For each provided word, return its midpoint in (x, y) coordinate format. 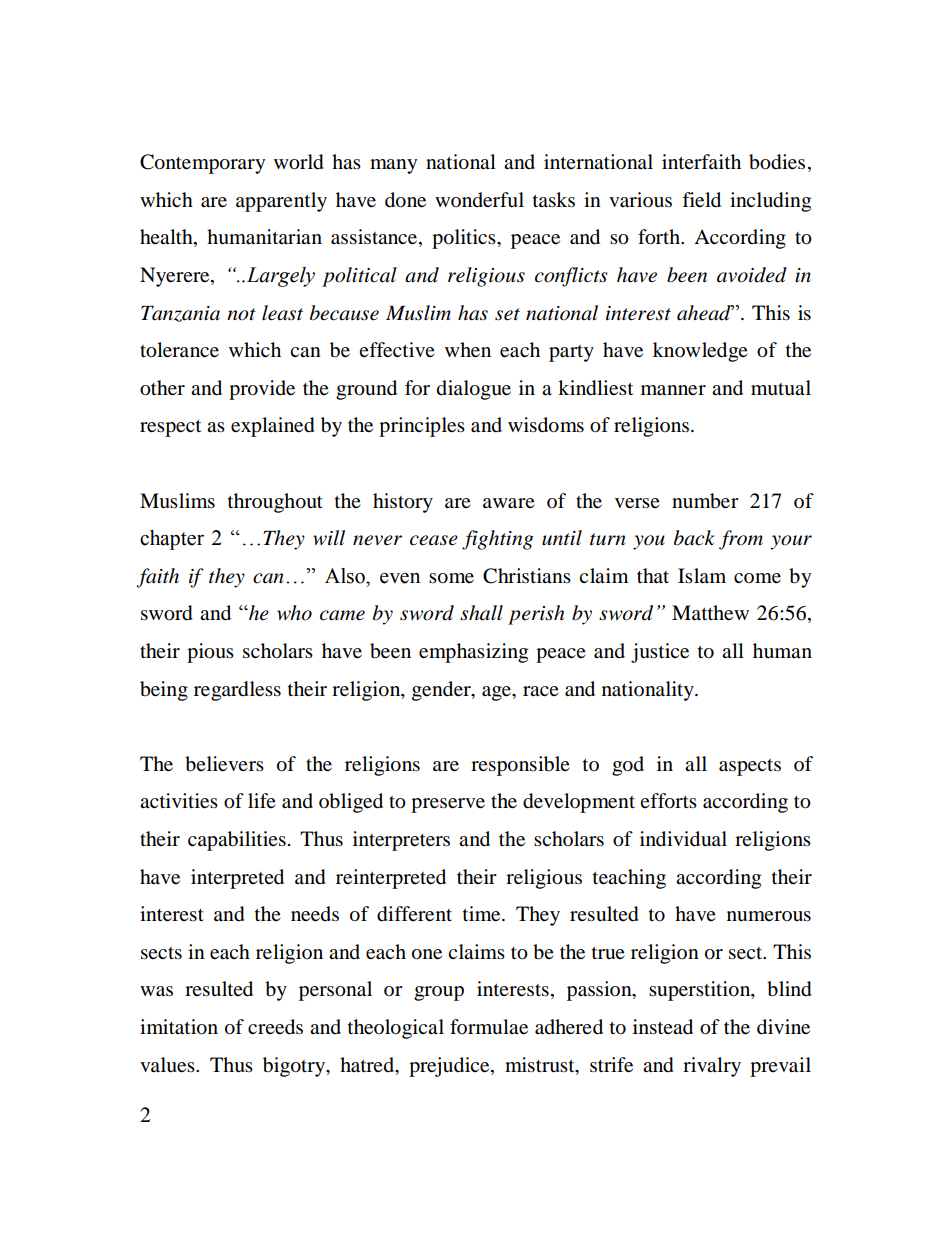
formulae (489, 1027)
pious (210, 653)
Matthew (710, 613)
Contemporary (202, 164)
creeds (275, 1027)
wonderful (479, 200)
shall (481, 613)
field (701, 200)
